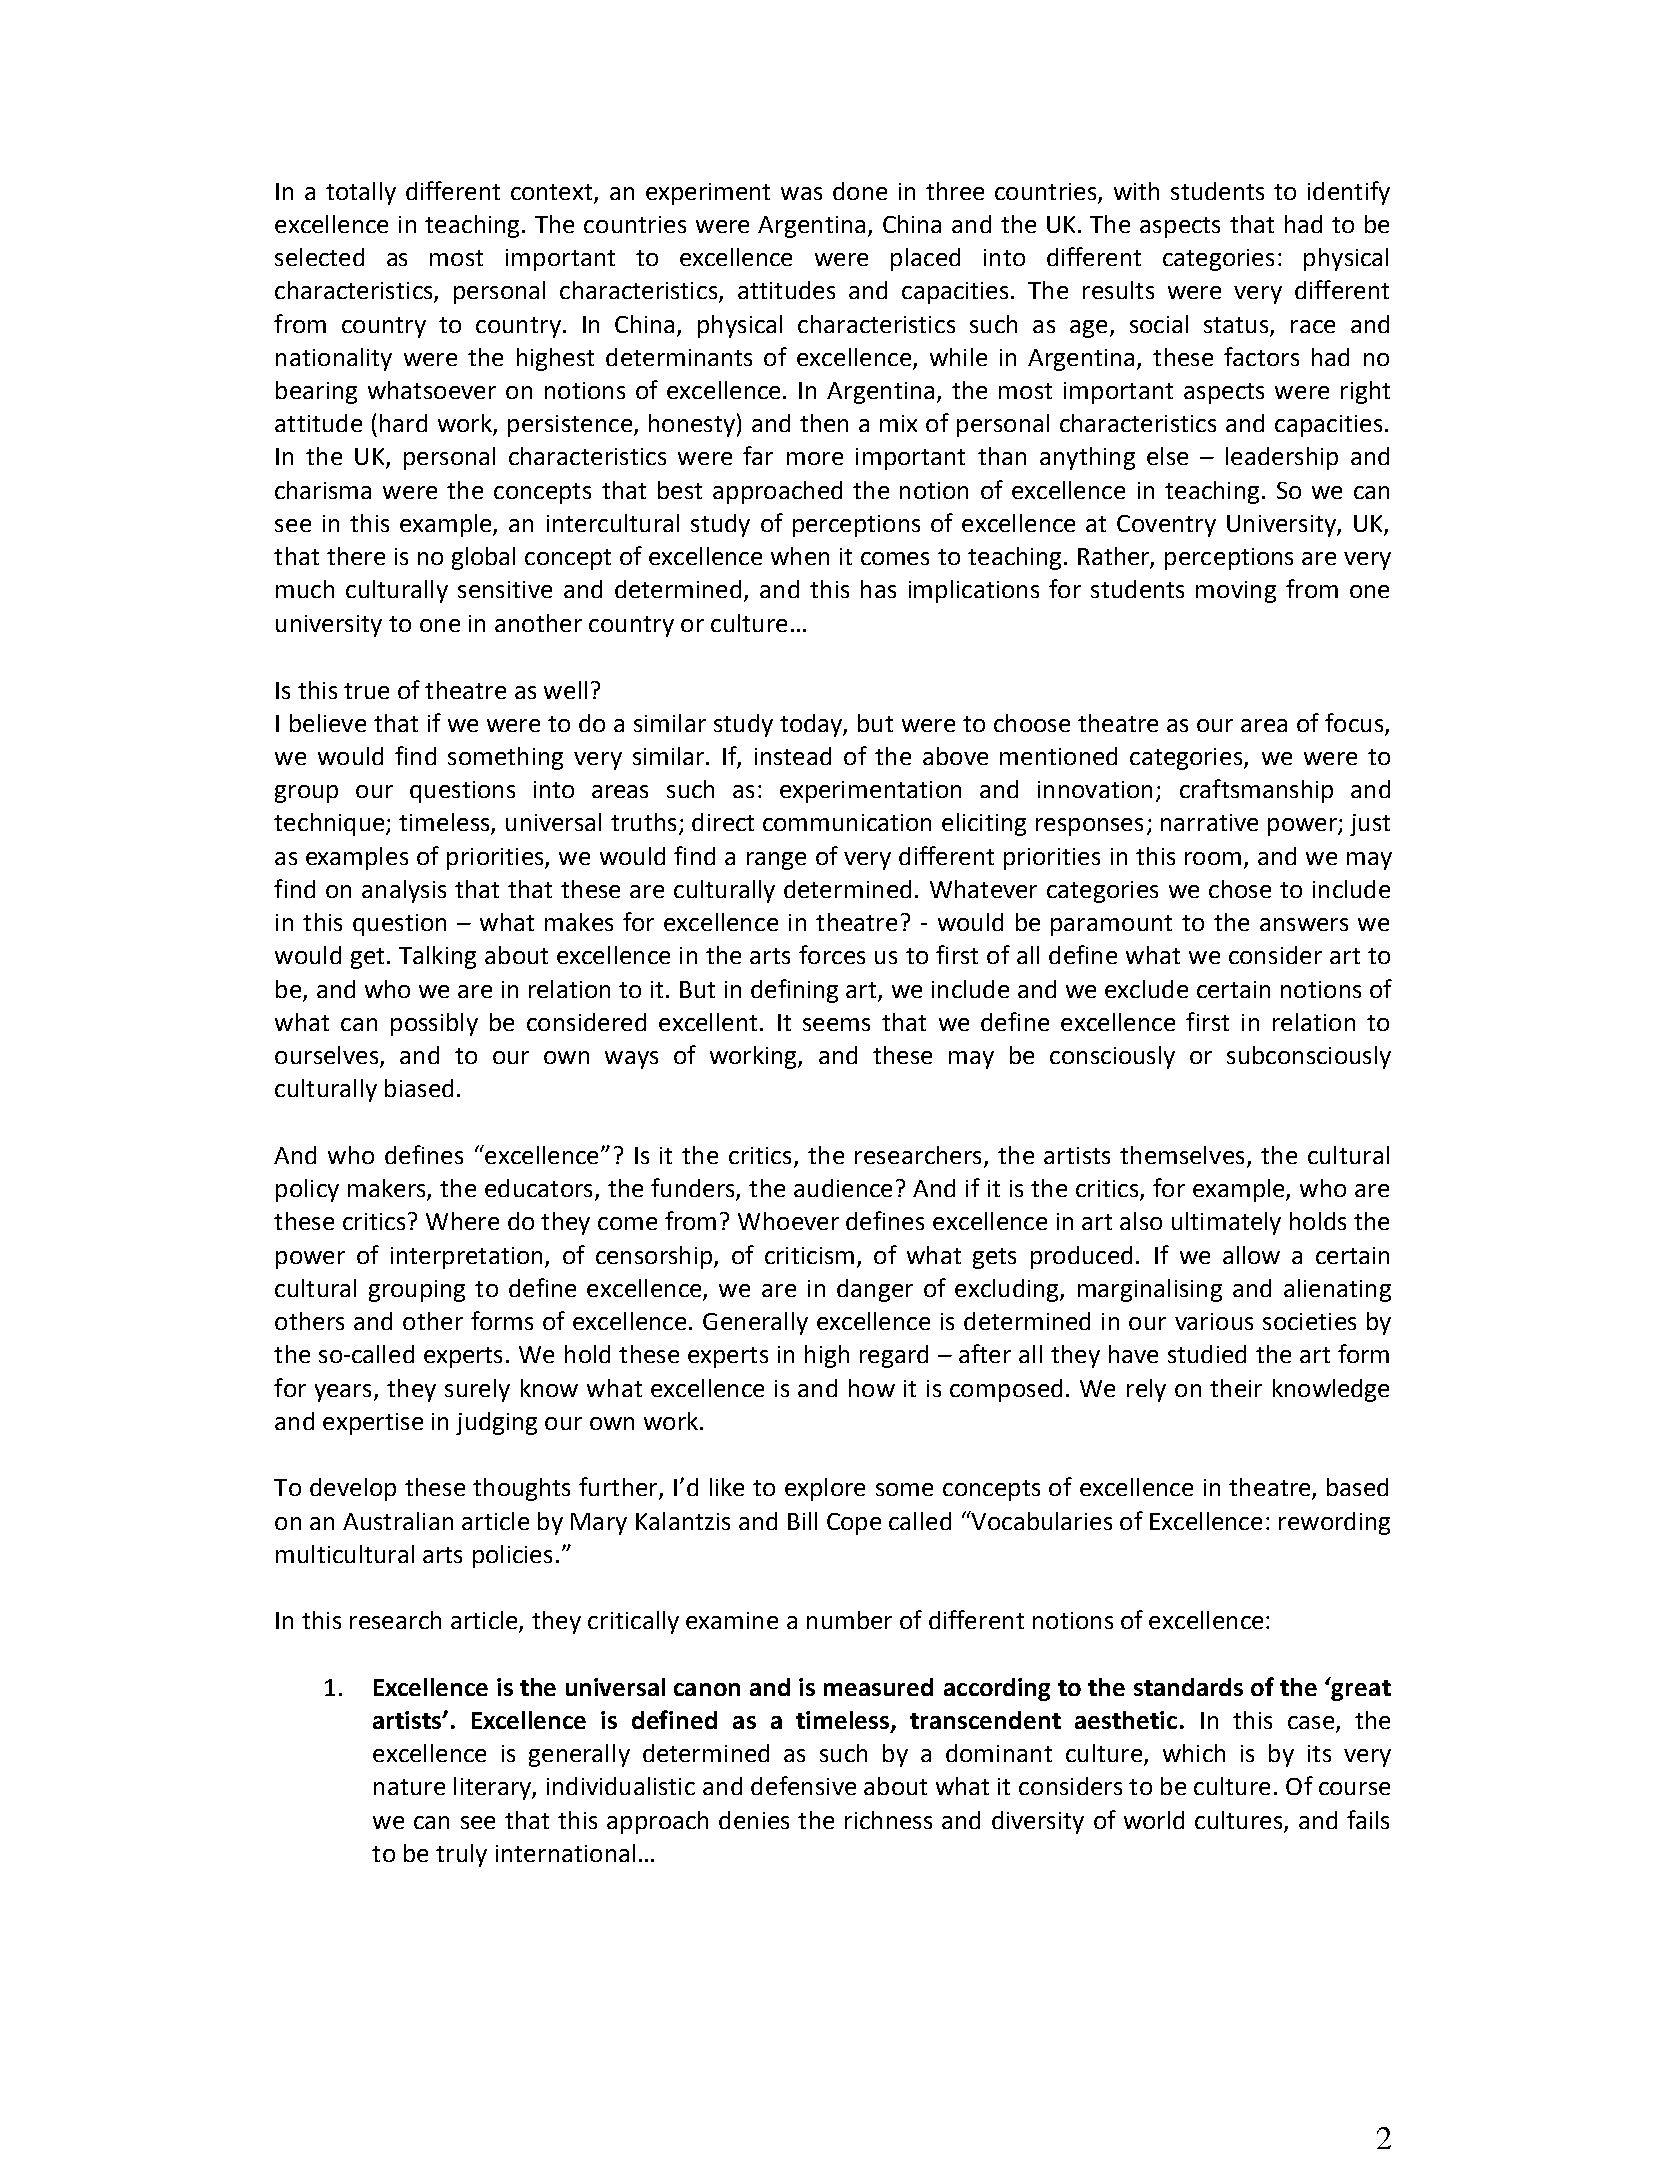  Describe the element at coordinates (1194, 1753) in the screenshot. I see `which` at that location.
